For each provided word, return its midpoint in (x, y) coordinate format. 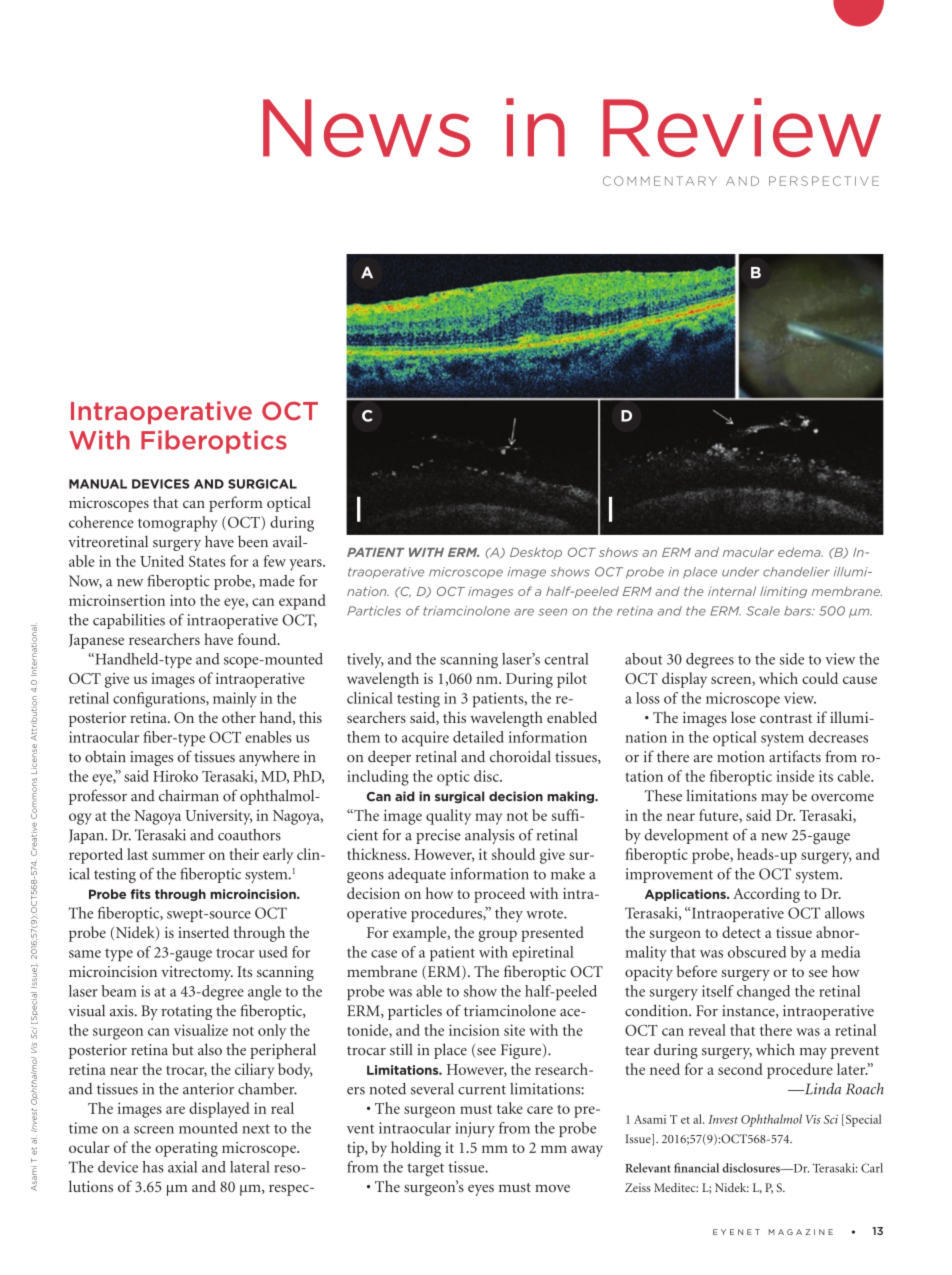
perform (236, 504)
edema (800, 552)
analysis (490, 836)
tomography (178, 524)
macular (748, 552)
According (766, 895)
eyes (481, 1190)
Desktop (536, 553)
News (366, 128)
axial (182, 1167)
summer (178, 856)
